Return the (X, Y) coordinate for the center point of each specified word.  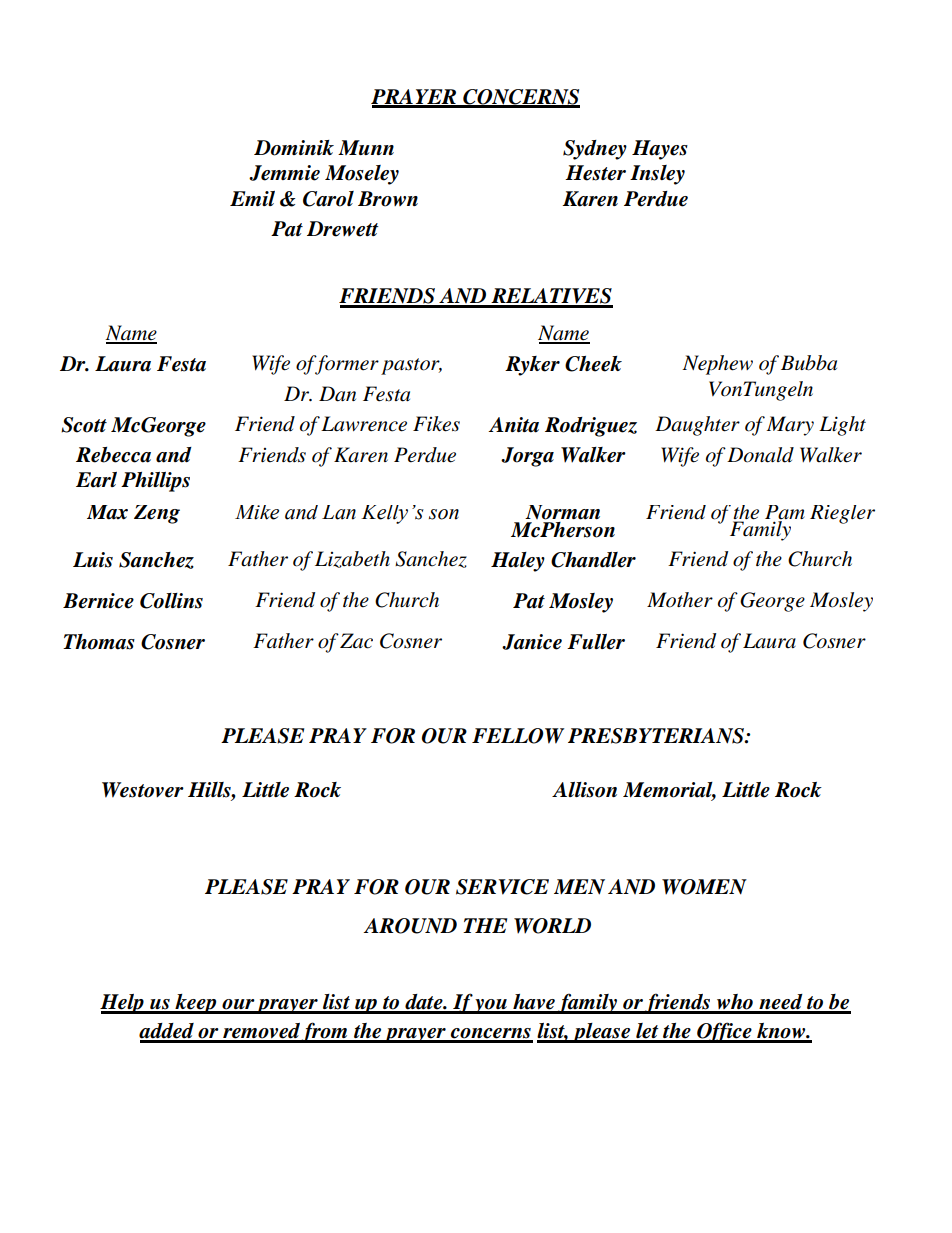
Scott (84, 425)
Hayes (660, 150)
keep (196, 1004)
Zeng (157, 514)
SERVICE (502, 887)
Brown (388, 199)
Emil (252, 198)
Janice (532, 642)
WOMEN (704, 887)
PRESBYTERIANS (657, 736)
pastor (411, 366)
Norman (562, 512)
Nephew (717, 365)
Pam (785, 513)
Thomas (99, 642)
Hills (210, 790)
